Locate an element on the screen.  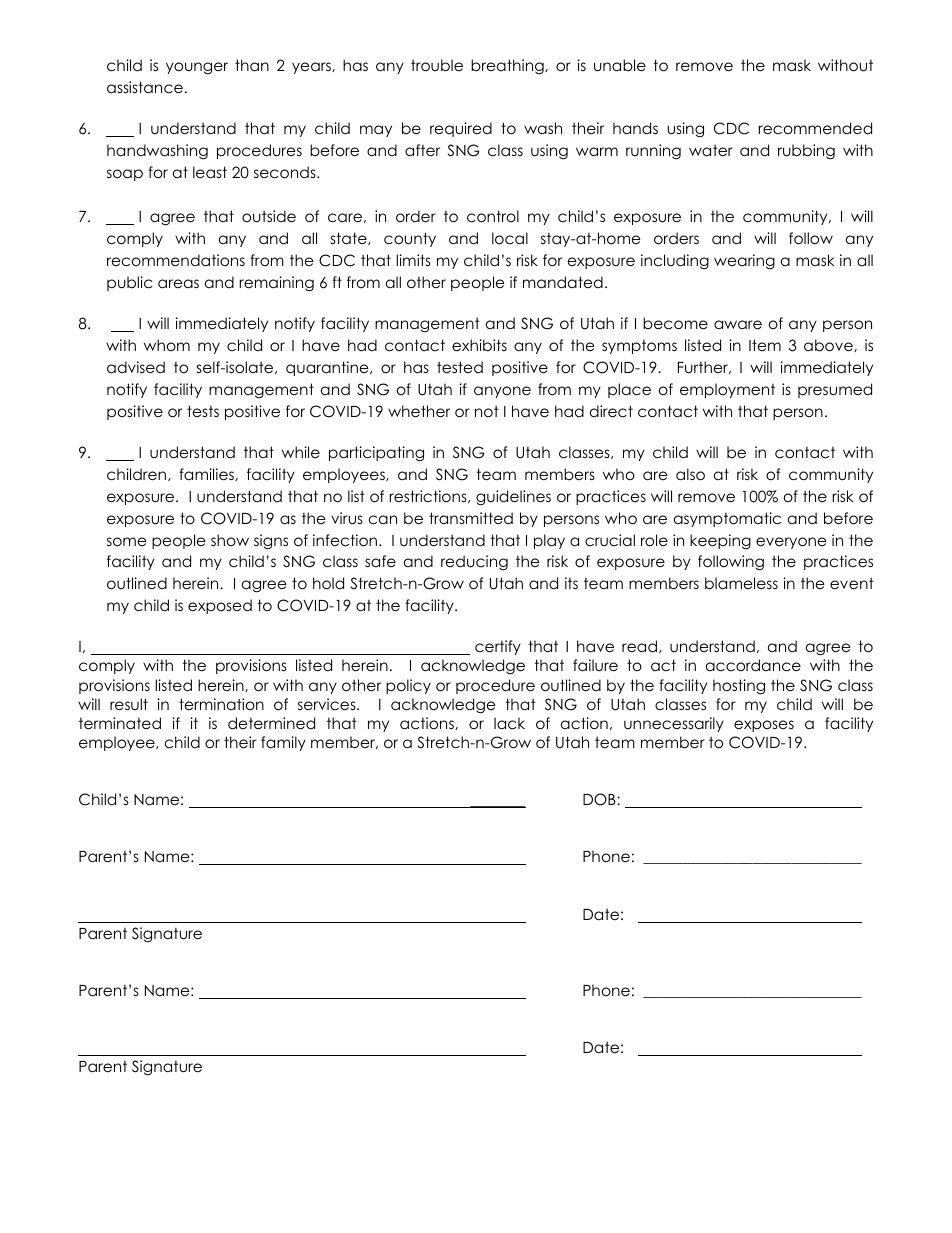
employment is located at coordinates (727, 390).
